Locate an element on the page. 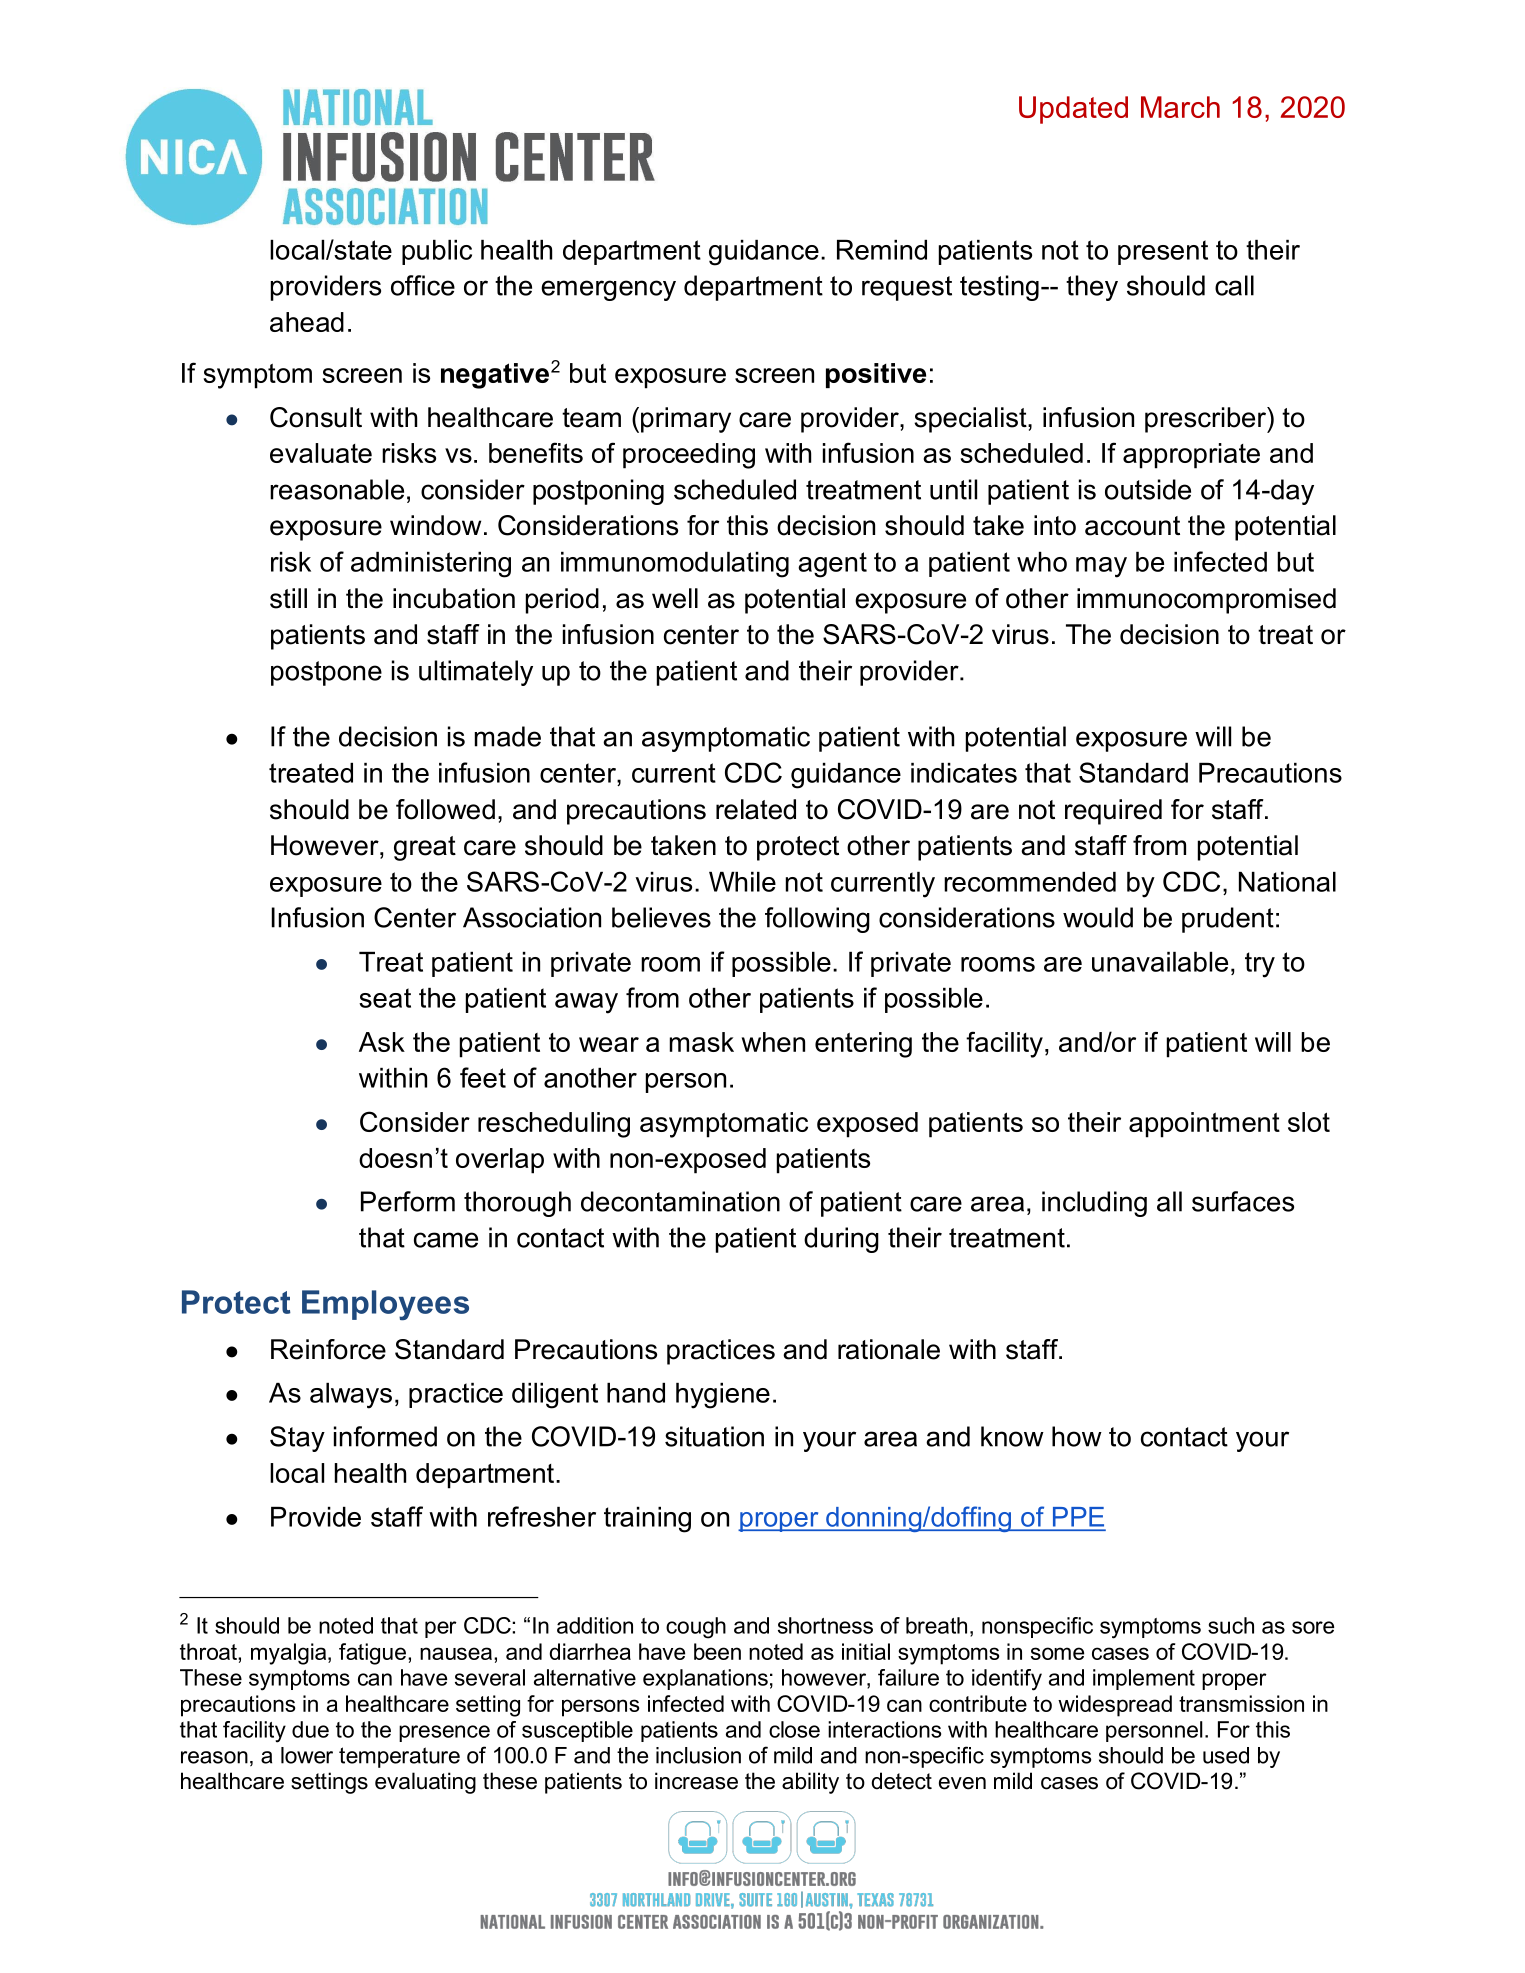  account is located at coordinates (1132, 526).
